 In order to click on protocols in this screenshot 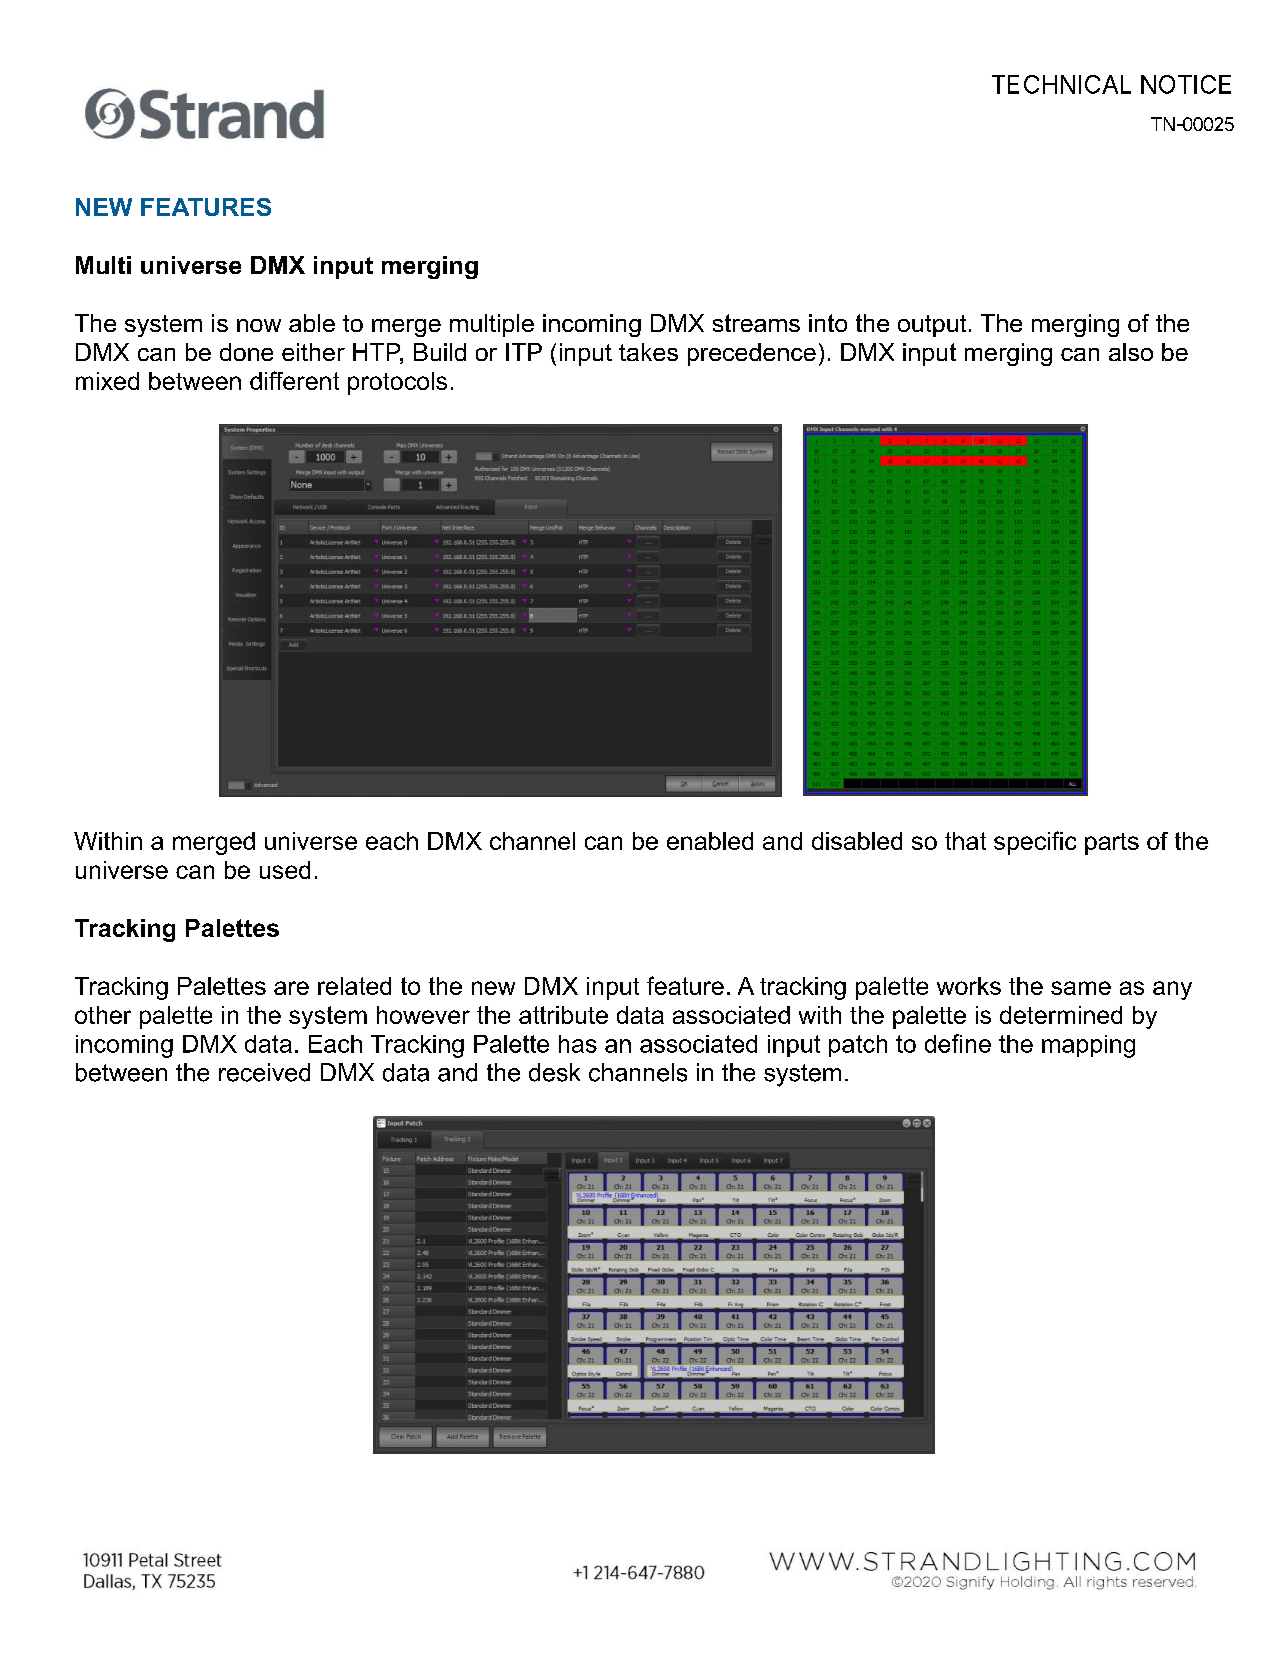, I will do `click(397, 383)`.
